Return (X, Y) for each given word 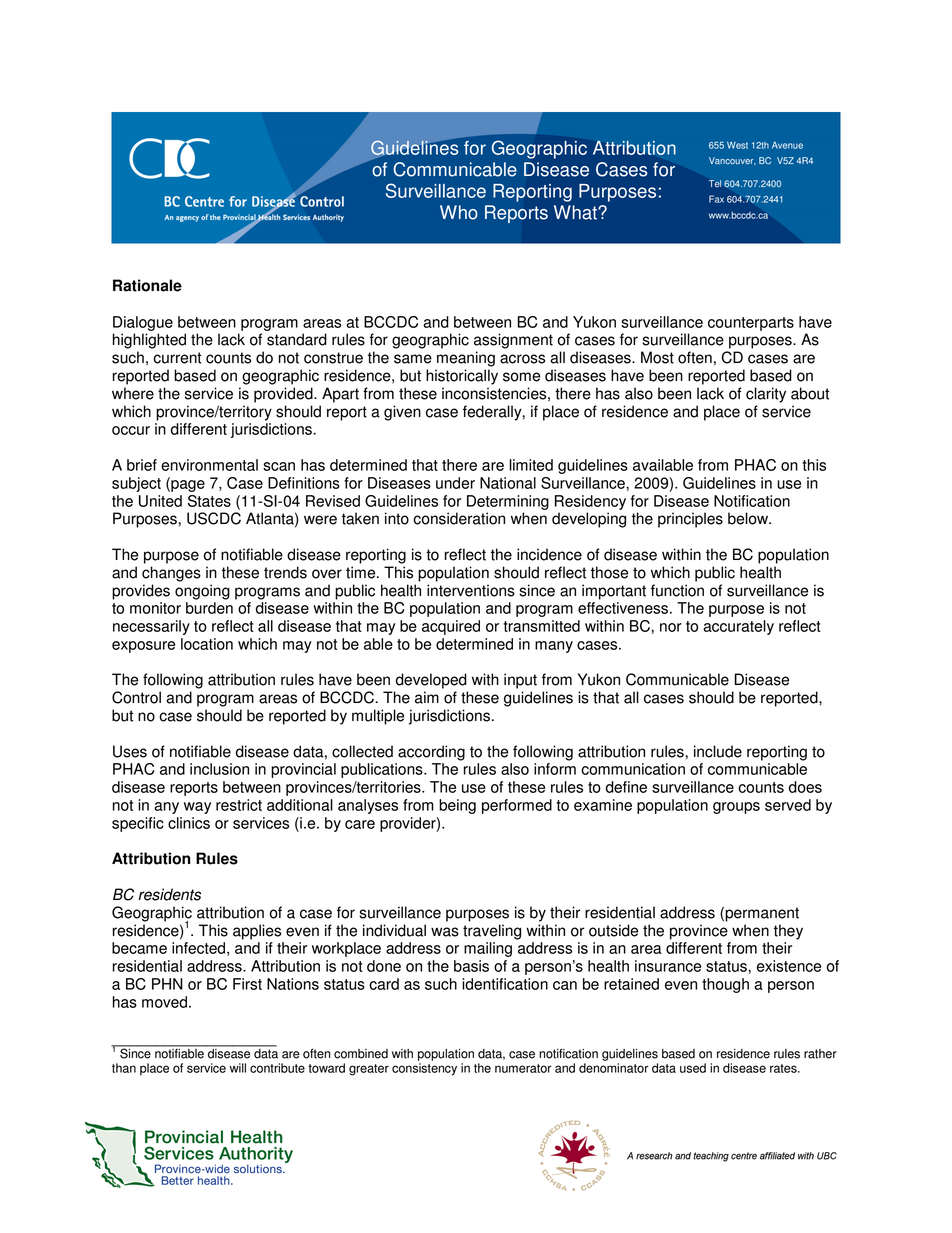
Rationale (147, 285)
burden (209, 608)
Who (459, 212)
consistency (424, 1069)
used (693, 1068)
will (238, 1068)
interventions (471, 590)
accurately (738, 627)
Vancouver (732, 161)
